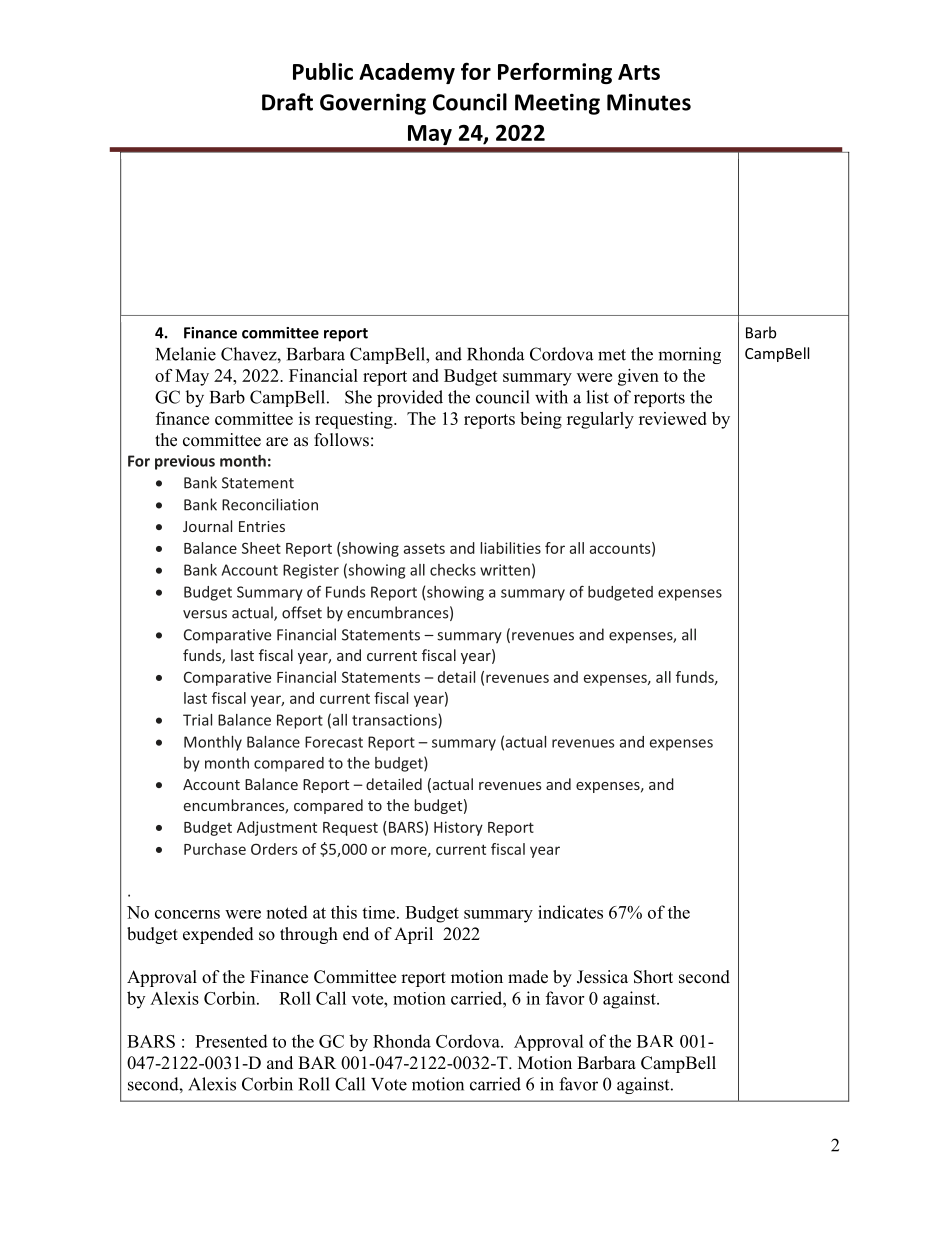 The height and width of the image is (1233, 952). Describe the element at coordinates (505, 570) in the image. I see `written` at that location.
